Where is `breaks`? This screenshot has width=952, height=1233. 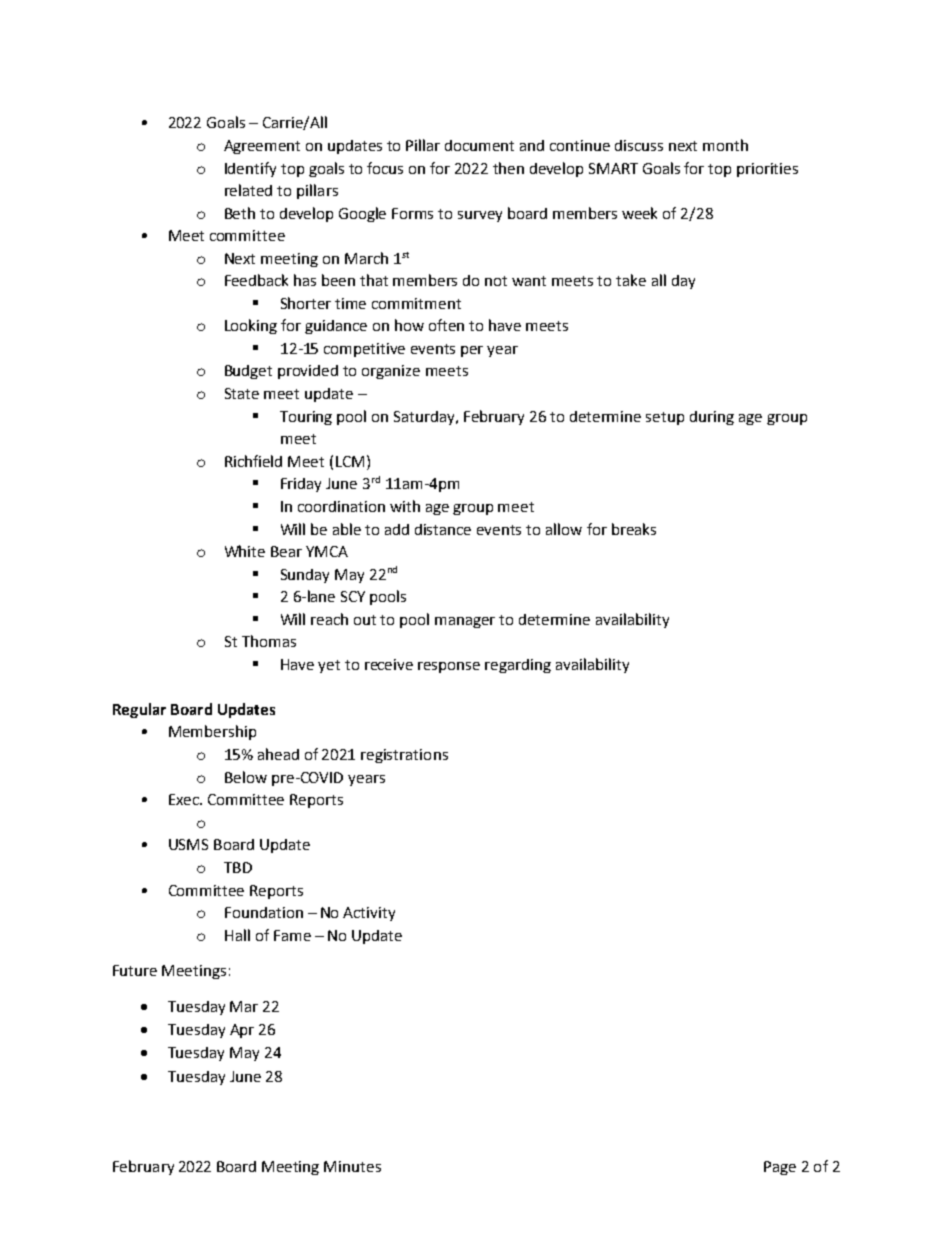
breaks is located at coordinates (634, 529).
